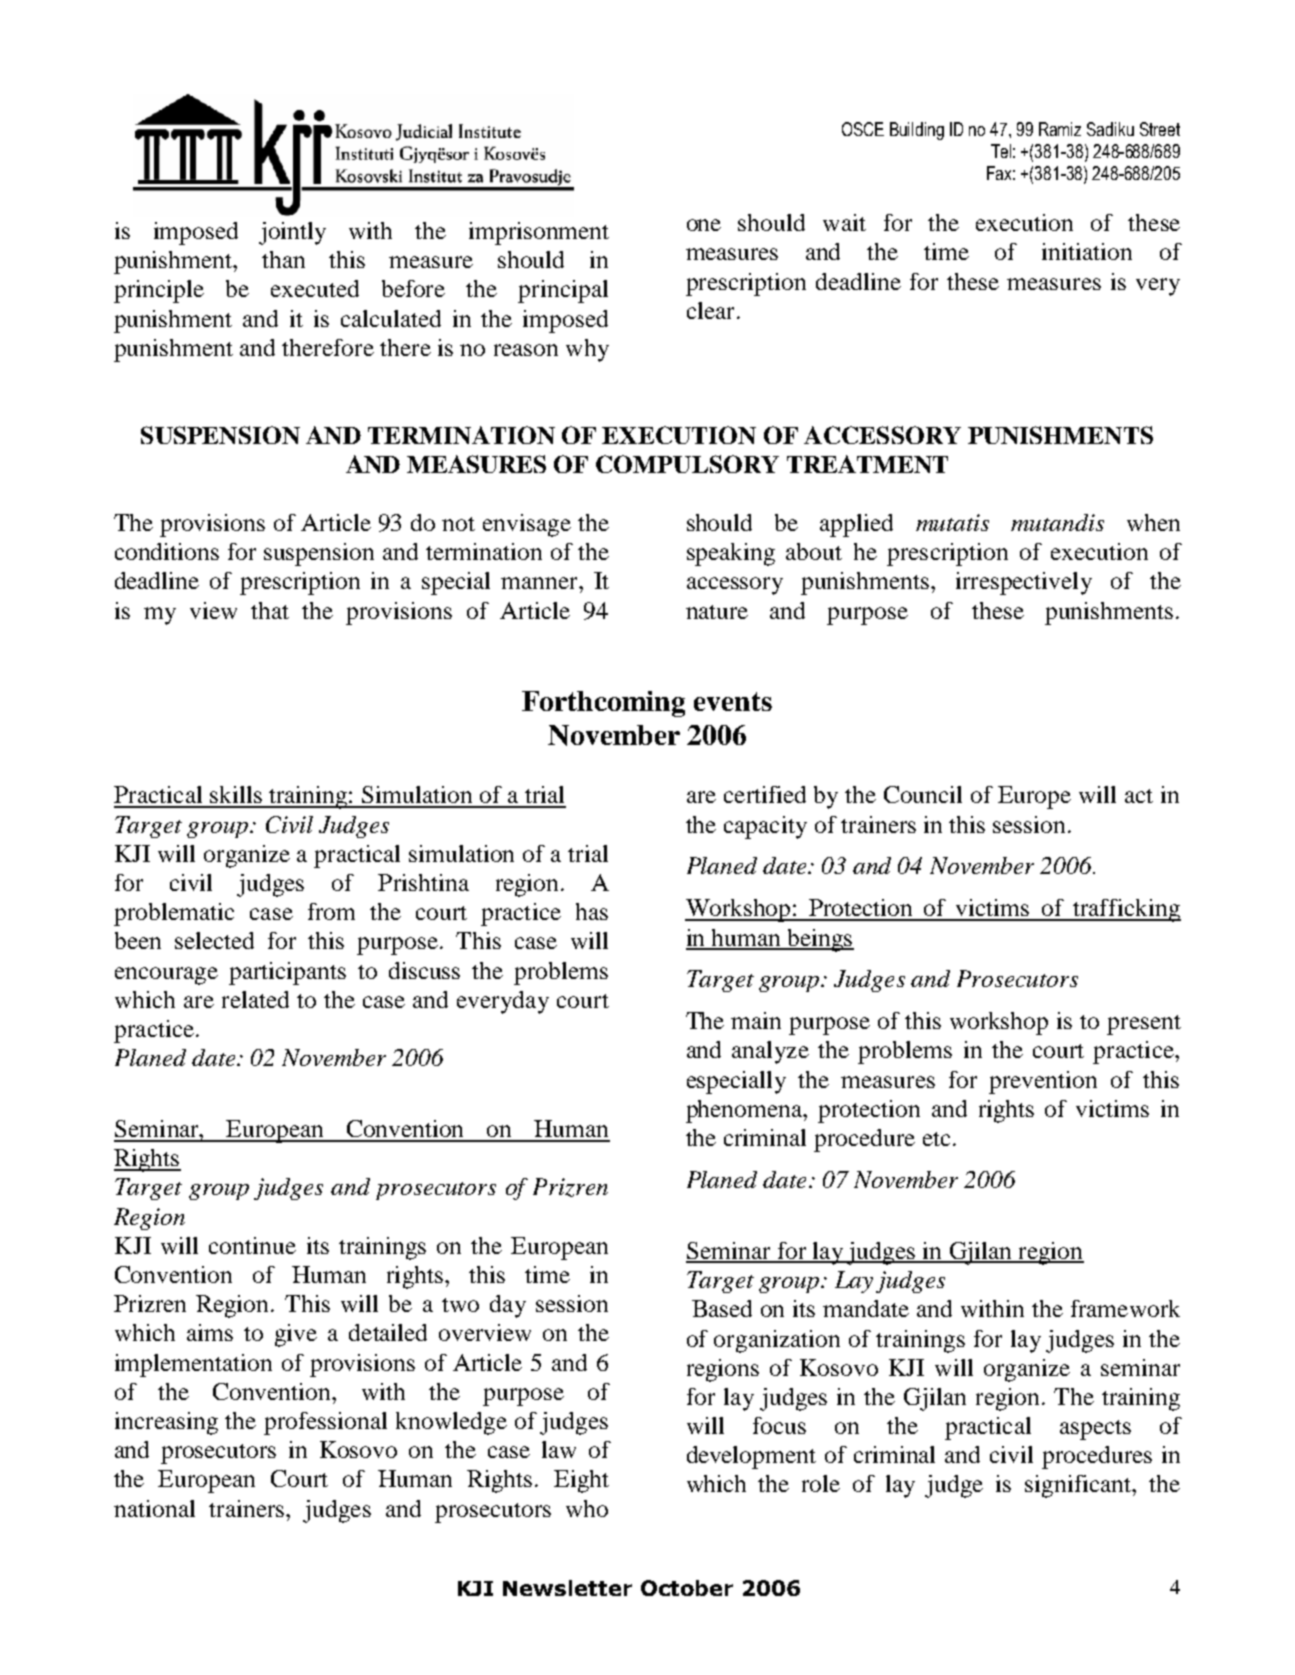  I want to click on national, so click(154, 1508).
